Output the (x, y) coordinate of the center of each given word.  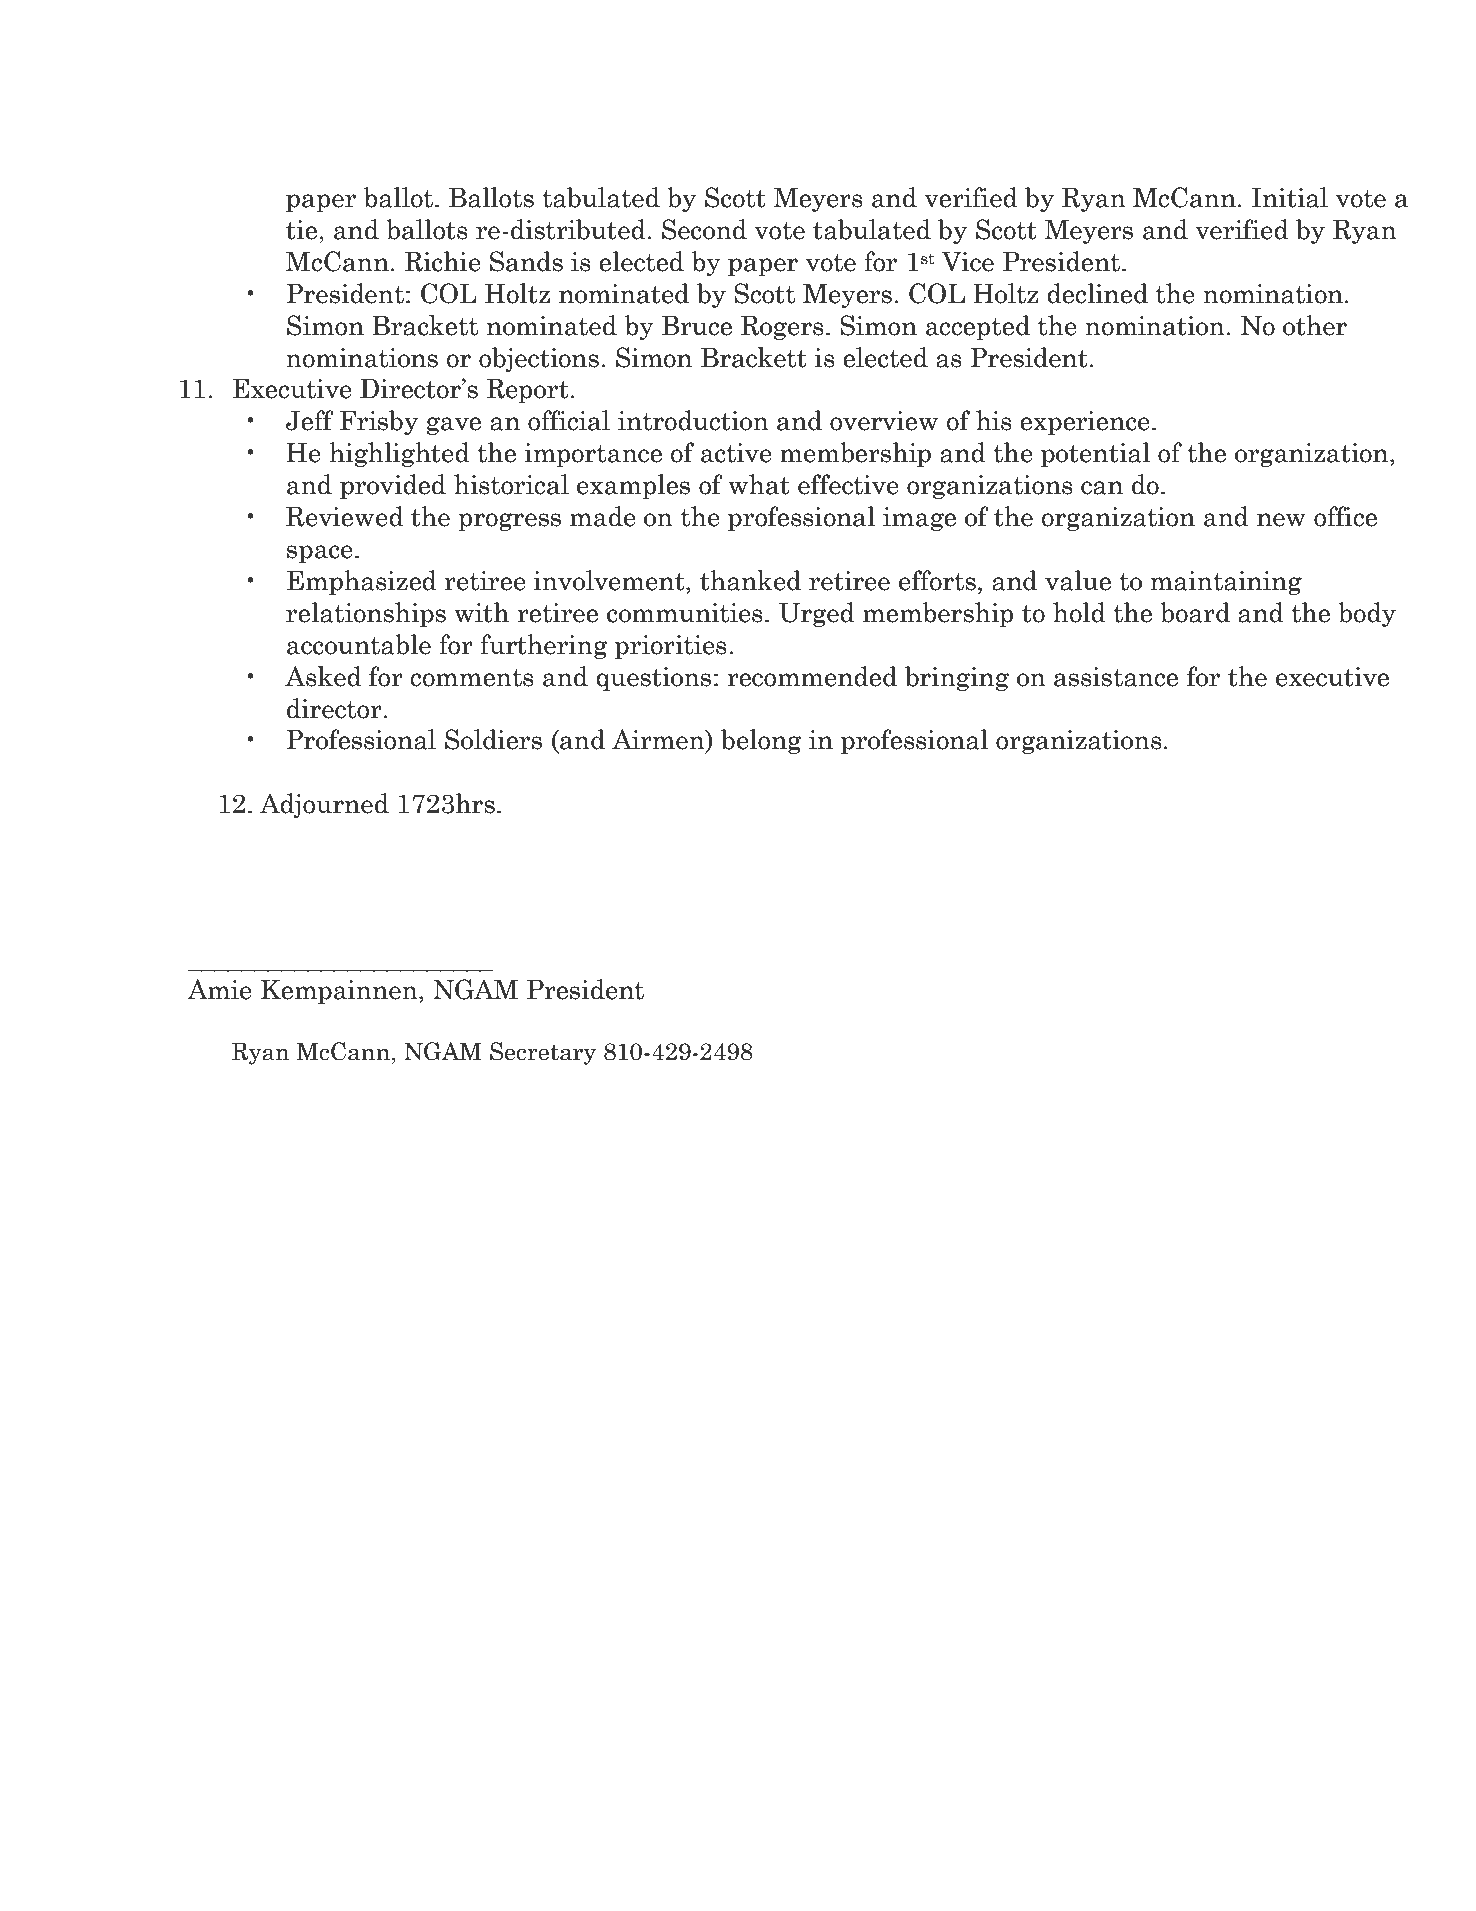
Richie (442, 261)
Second (704, 229)
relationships (366, 614)
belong (761, 741)
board (1195, 612)
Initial (1290, 197)
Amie (219, 989)
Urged (817, 614)
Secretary (543, 1053)
